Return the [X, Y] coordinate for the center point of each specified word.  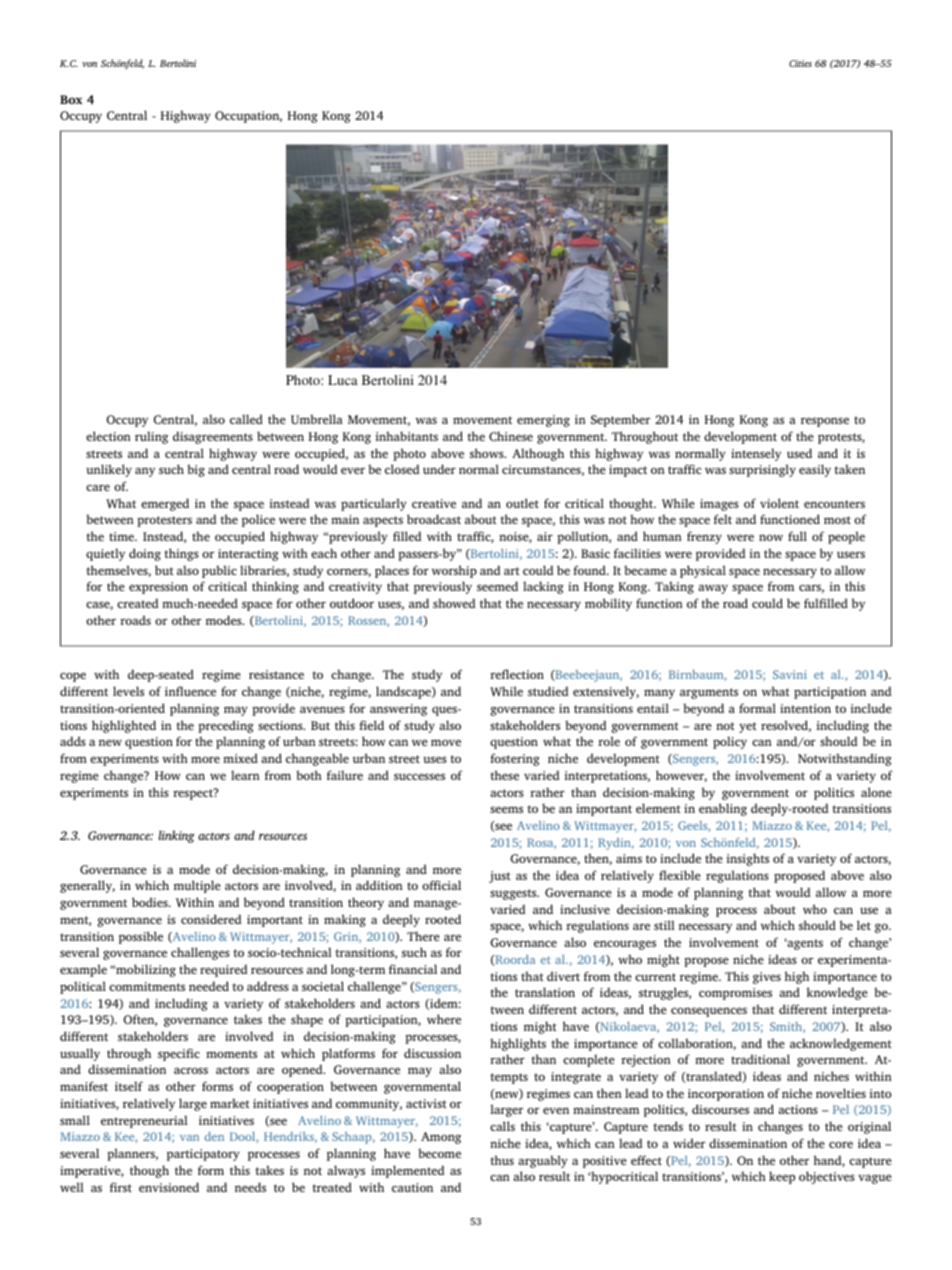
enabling [723, 809]
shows [488, 453]
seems [506, 809]
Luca [343, 380]
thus [502, 1160]
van [189, 1138]
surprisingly [762, 470]
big [196, 470]
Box [71, 99]
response [825, 422]
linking [177, 836]
